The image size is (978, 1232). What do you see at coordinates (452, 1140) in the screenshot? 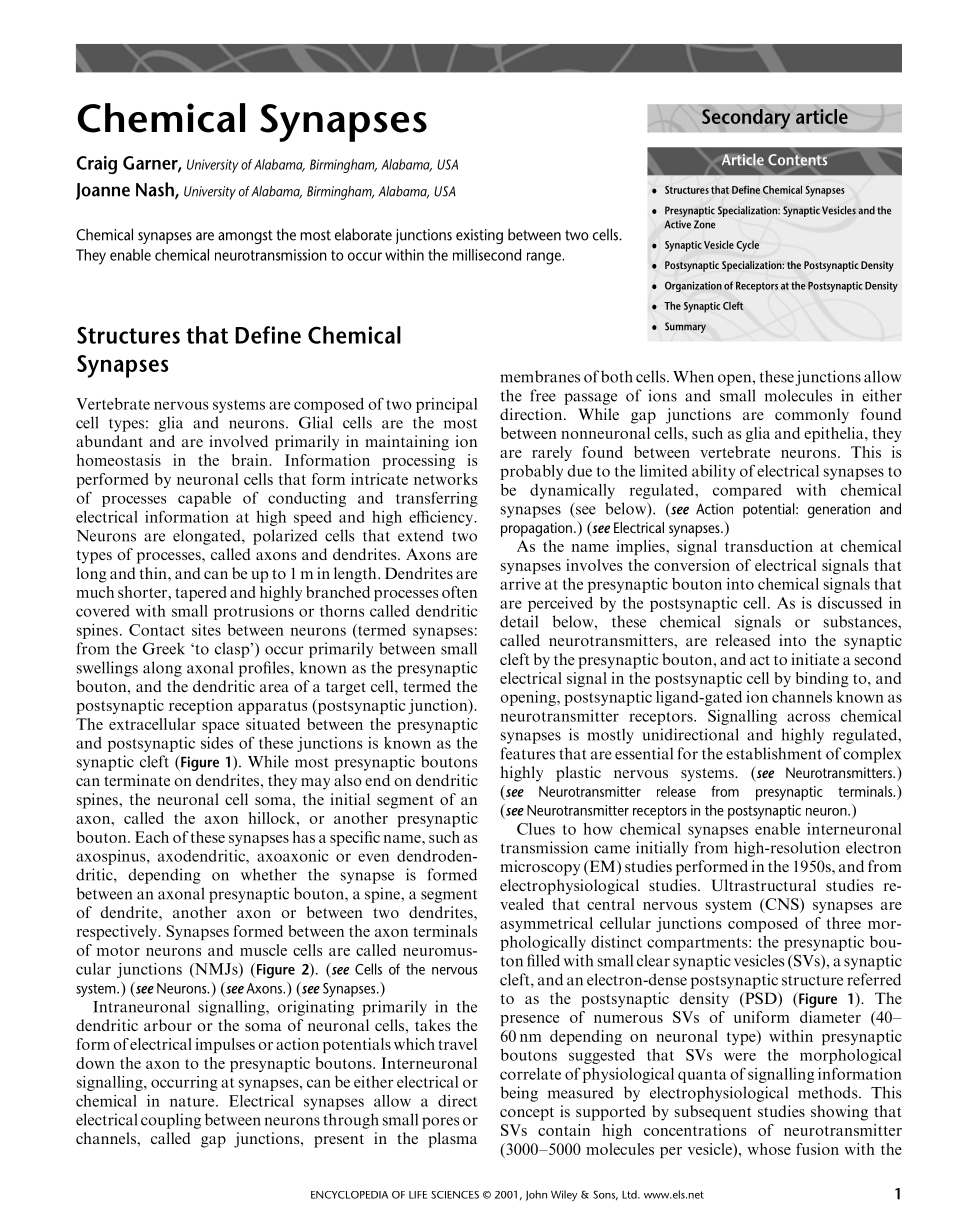
I see `plasma` at bounding box center [452, 1140].
